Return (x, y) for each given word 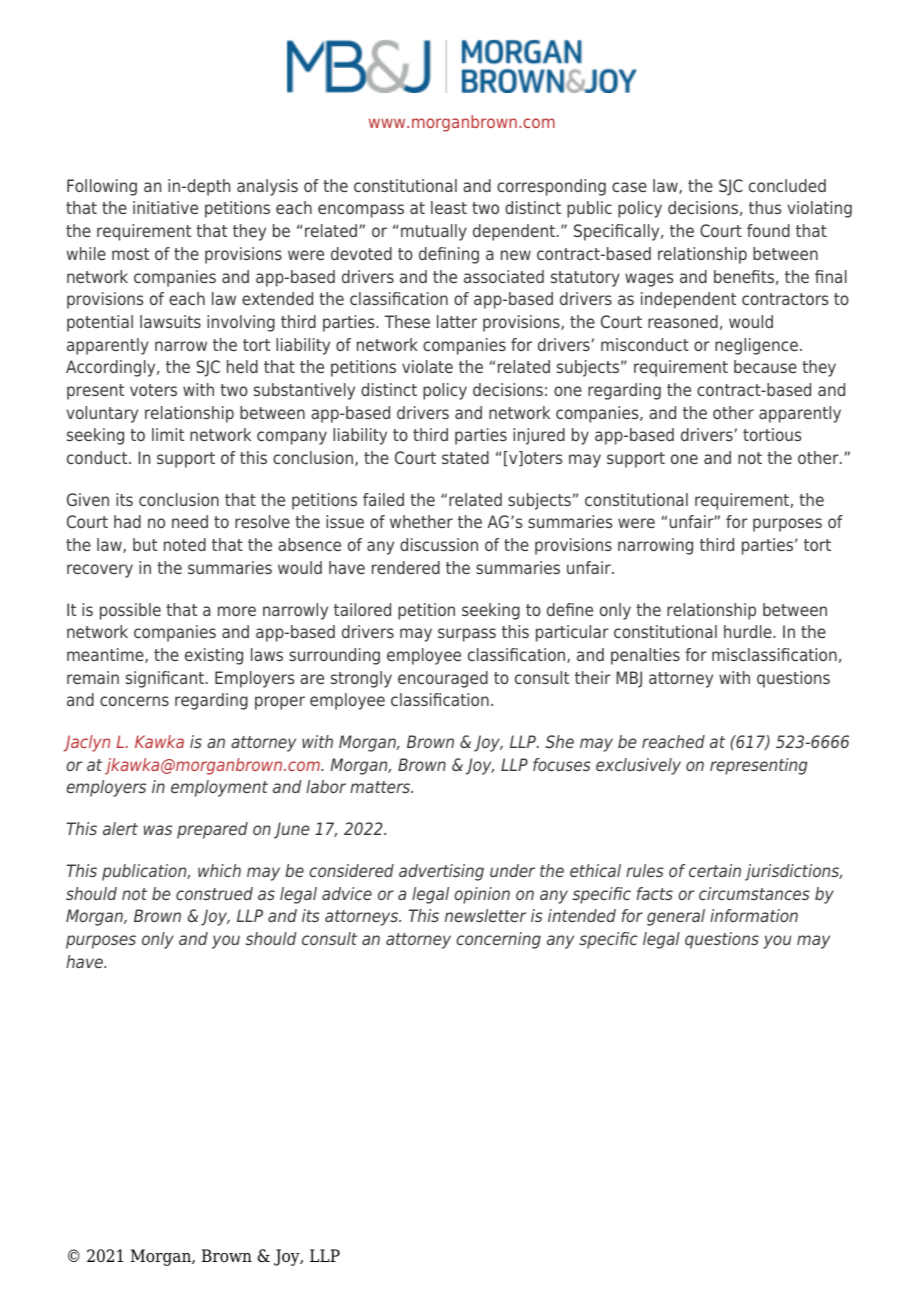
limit (168, 434)
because (765, 366)
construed (214, 893)
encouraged (443, 679)
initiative (165, 207)
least (449, 207)
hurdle (749, 631)
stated (465, 457)
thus (765, 207)
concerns (134, 701)
